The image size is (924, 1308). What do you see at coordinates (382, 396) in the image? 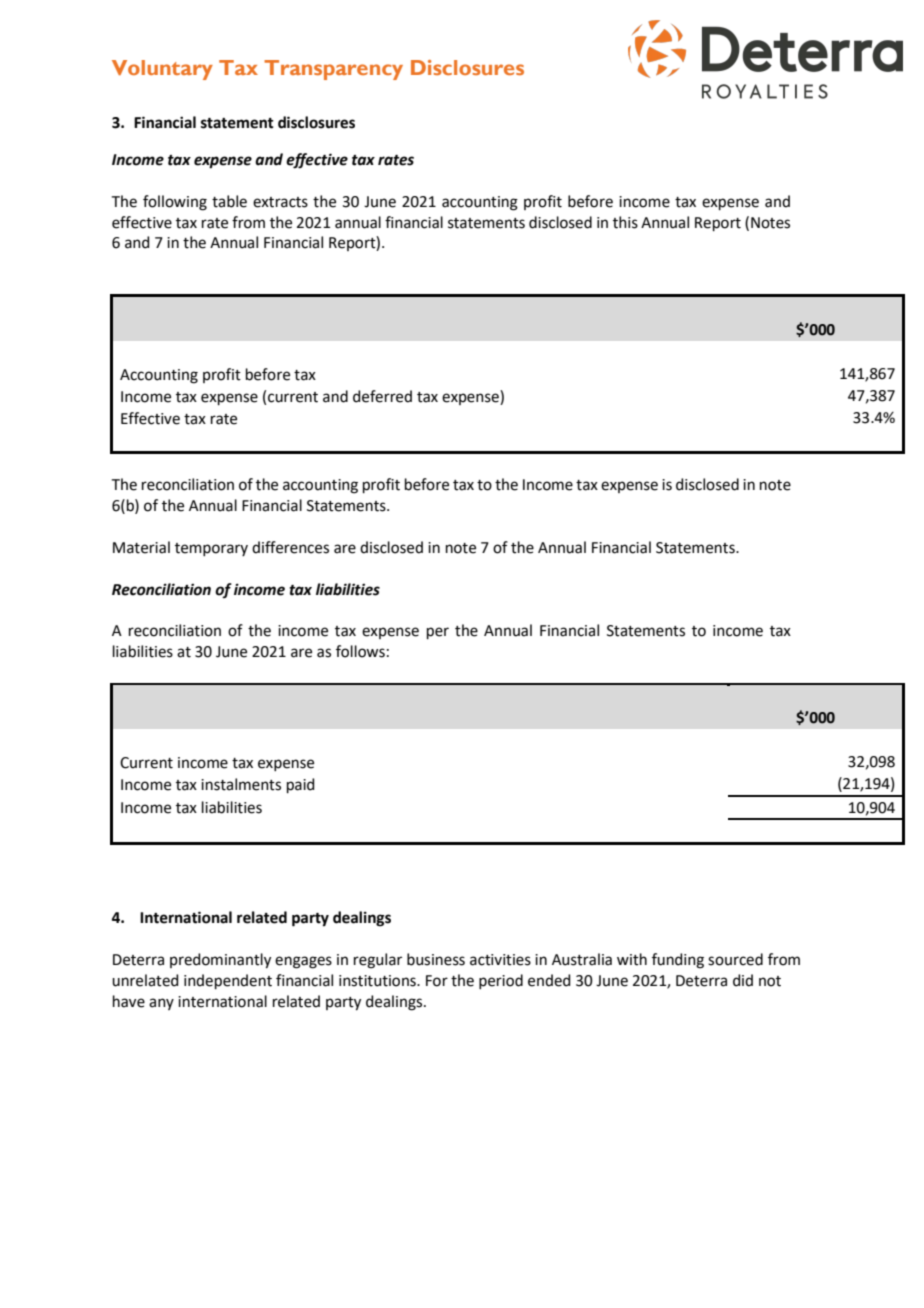
I see `deferred` at bounding box center [382, 396].
